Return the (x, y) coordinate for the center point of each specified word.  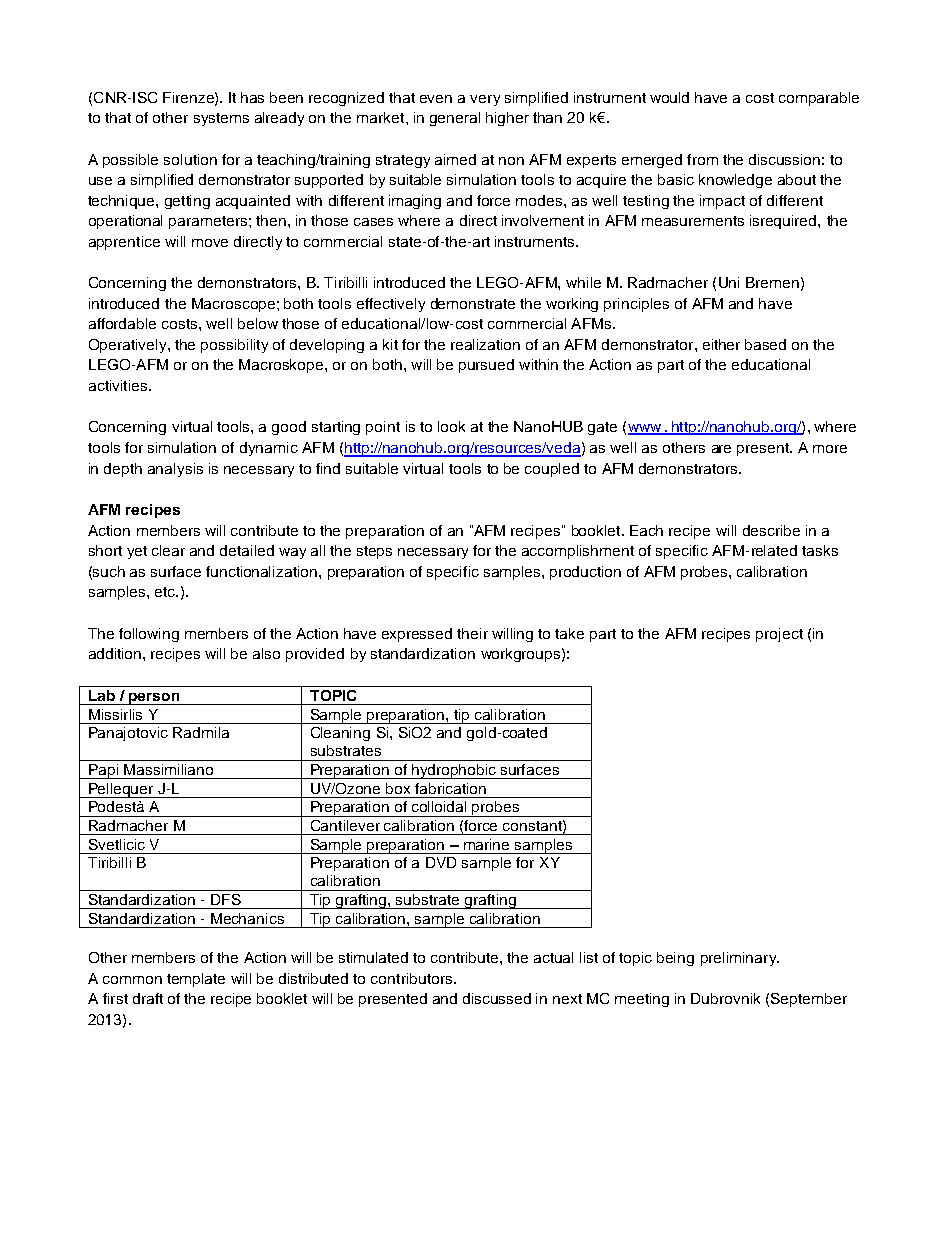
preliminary (740, 959)
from (702, 159)
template (196, 980)
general (455, 119)
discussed (497, 998)
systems (221, 119)
